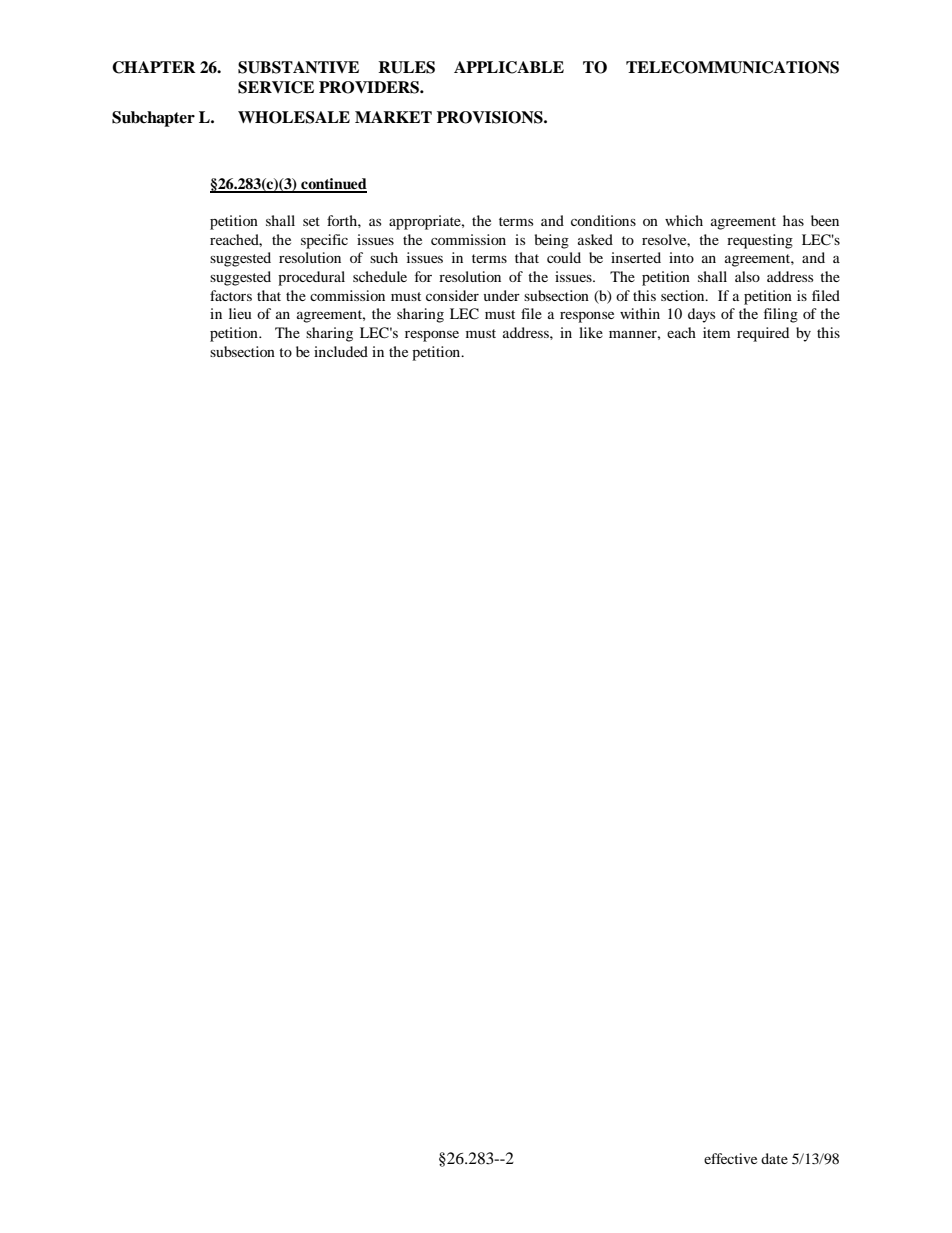  Describe the element at coordinates (763, 334) in the screenshot. I see `required` at that location.
